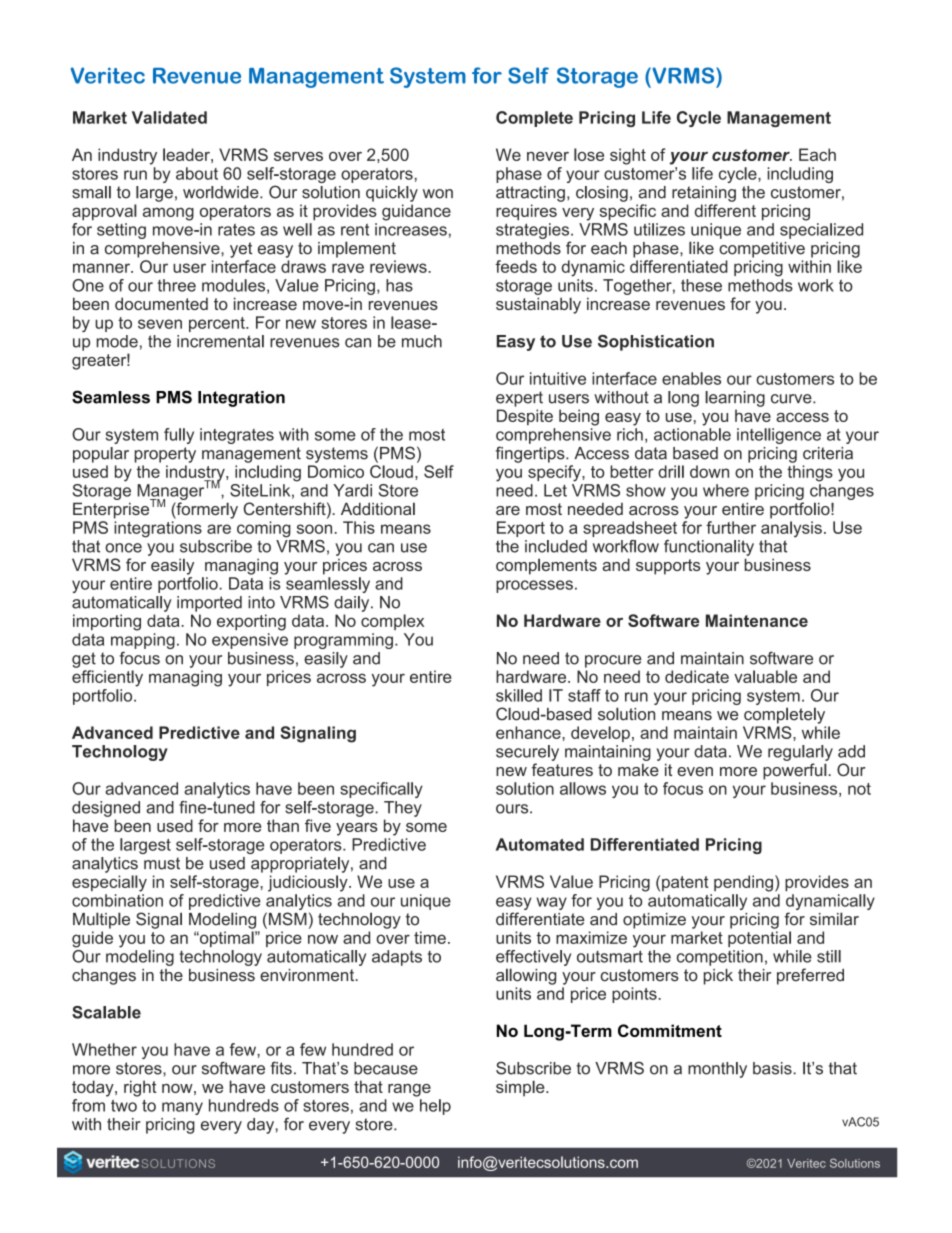 This screenshot has height=1233, width=952. What do you see at coordinates (140, 1088) in the screenshot?
I see `right` at bounding box center [140, 1088].
